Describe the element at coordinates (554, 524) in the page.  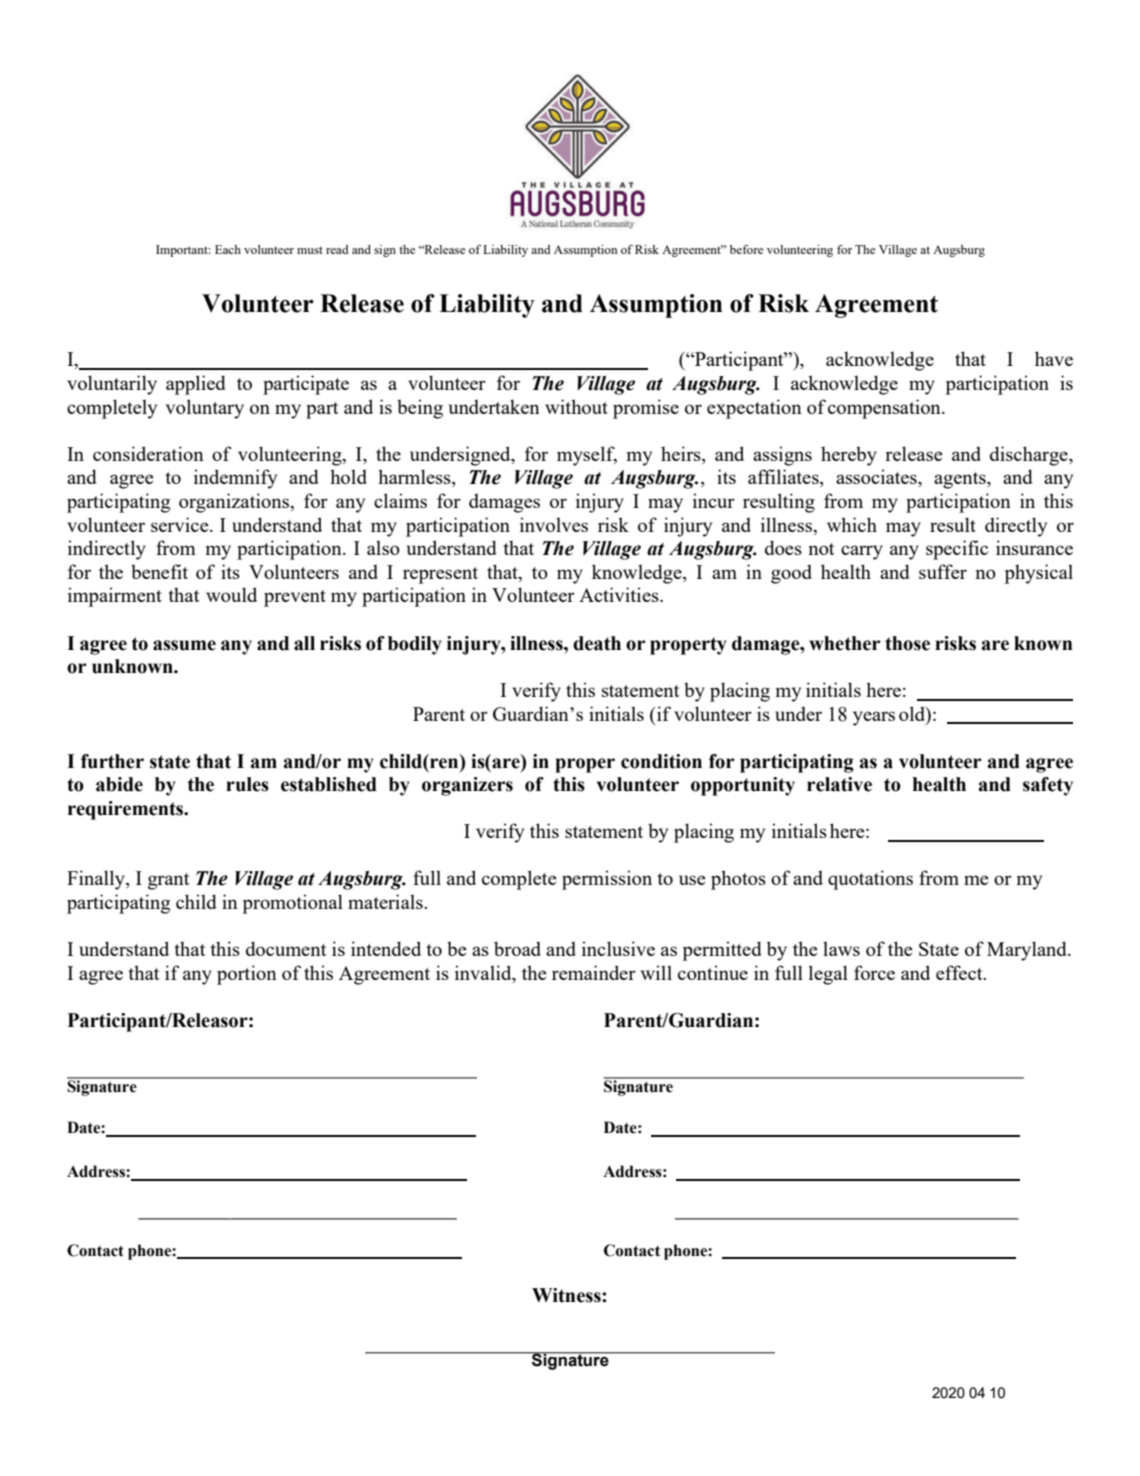
I see `involves` at that location.
